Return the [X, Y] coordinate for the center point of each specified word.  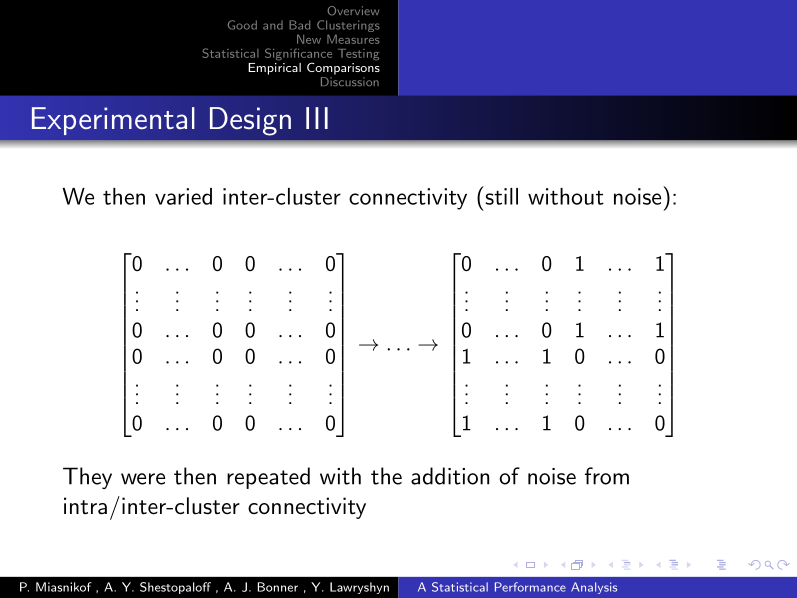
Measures [353, 39]
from [607, 476]
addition [450, 476]
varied [183, 196]
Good [242, 25]
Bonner [278, 587]
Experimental [113, 121]
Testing [358, 55]
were [143, 479]
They [87, 478]
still [500, 195]
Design [250, 121]
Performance [530, 587]
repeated [268, 478]
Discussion [350, 81]
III [317, 118]
